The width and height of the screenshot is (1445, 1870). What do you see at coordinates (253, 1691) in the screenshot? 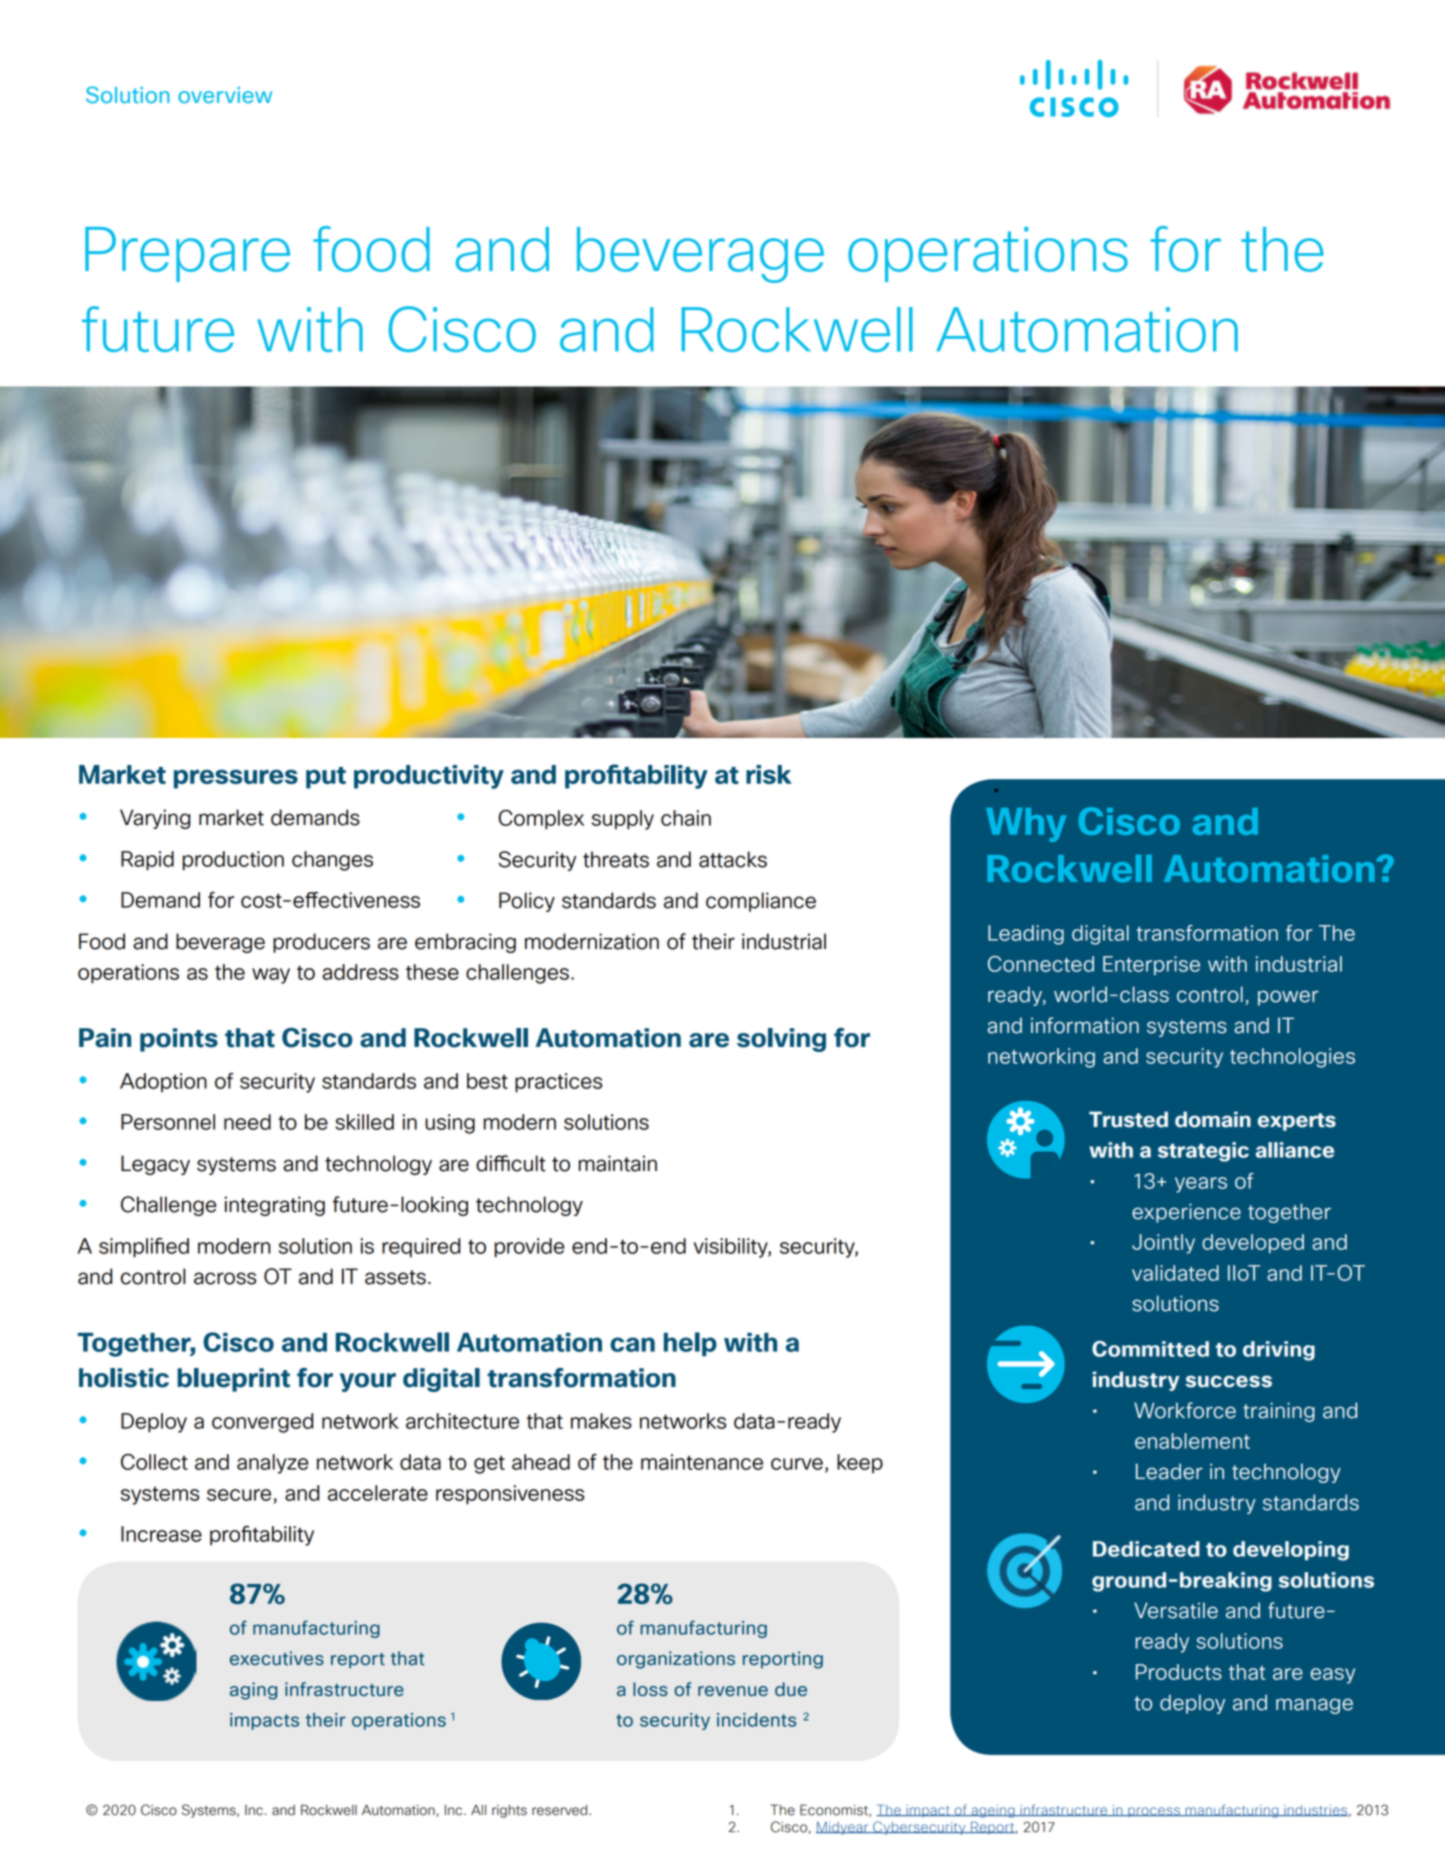
I see `aging` at bounding box center [253, 1691].
